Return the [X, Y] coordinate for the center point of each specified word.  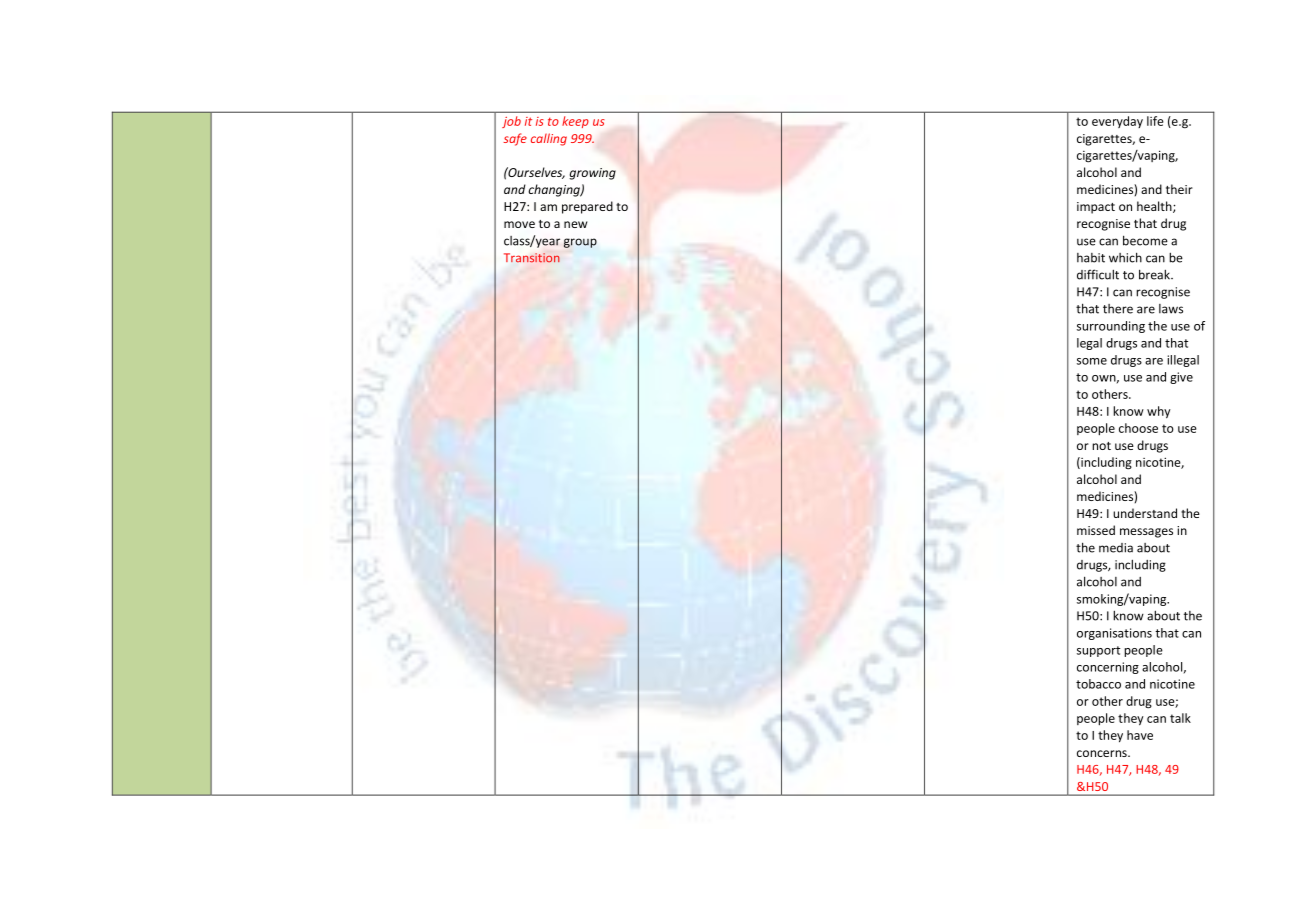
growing [592, 174]
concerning [1108, 668]
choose [1138, 428]
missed [1096, 530]
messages [1146, 533]
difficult [1098, 274]
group [580, 243]
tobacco [1098, 684]
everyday [1117, 122]
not [1101, 446]
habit [1091, 258]
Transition [532, 258]
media [1116, 548]
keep [575, 122]
